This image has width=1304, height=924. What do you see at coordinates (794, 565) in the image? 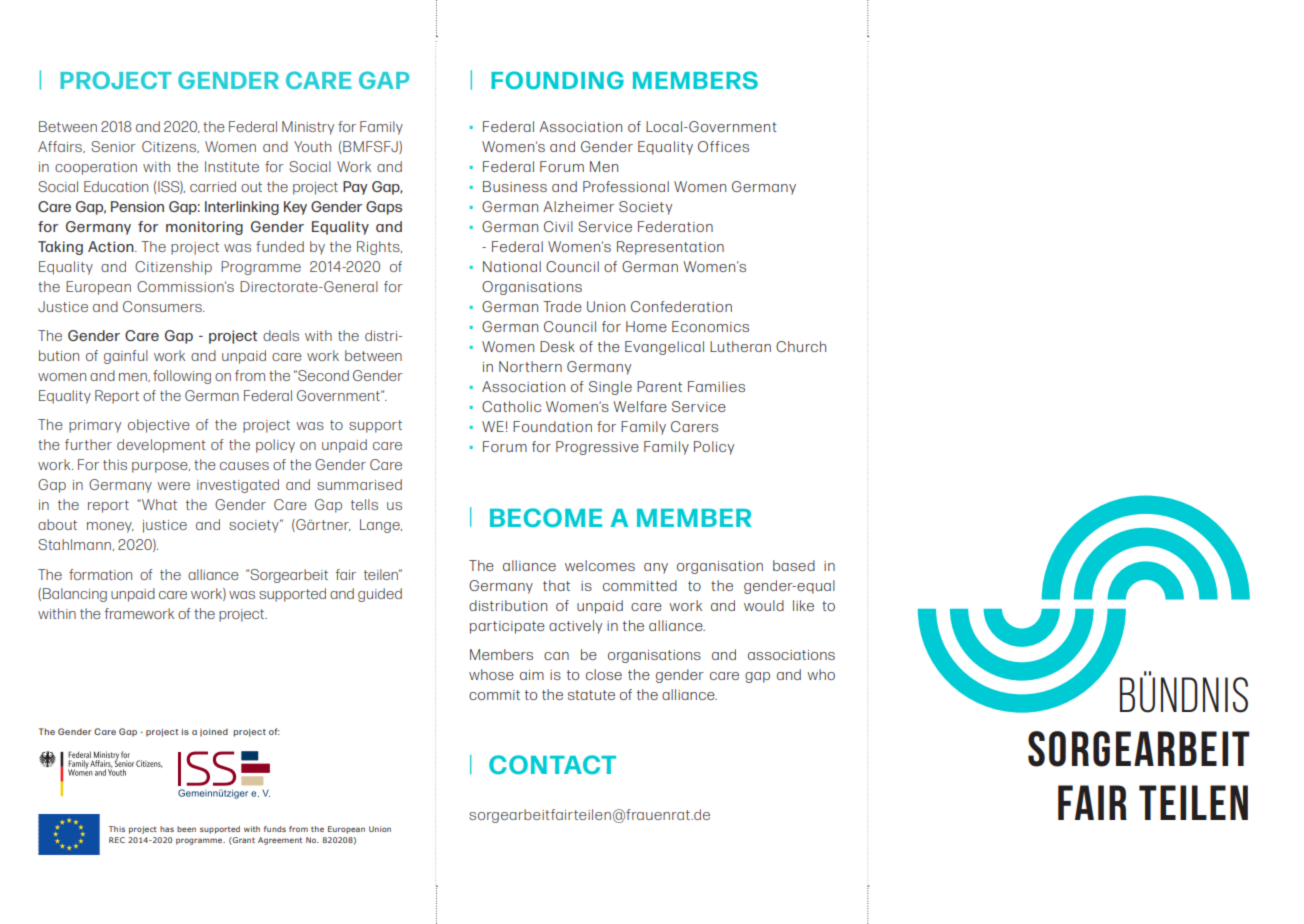
I see `based` at bounding box center [794, 565].
